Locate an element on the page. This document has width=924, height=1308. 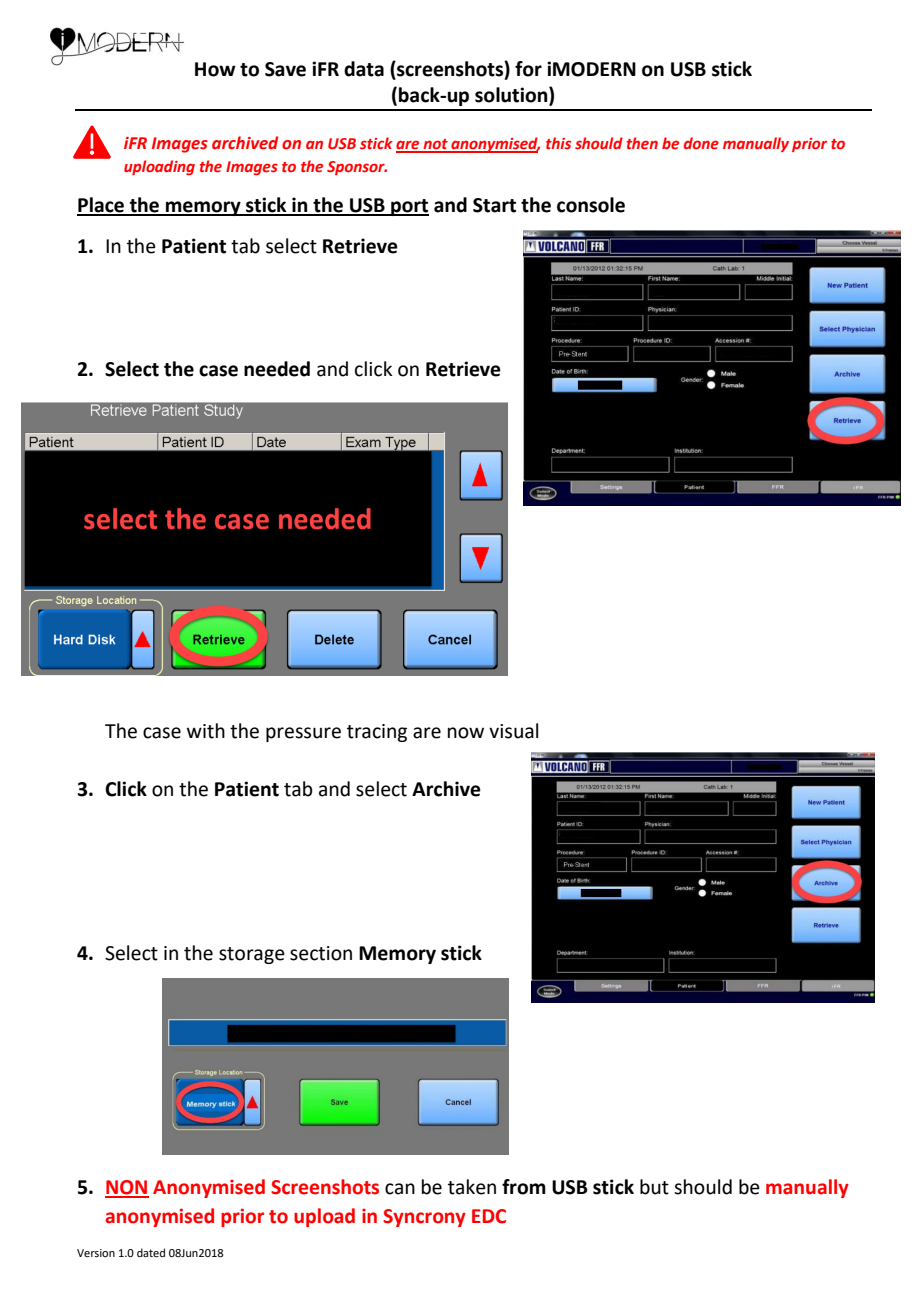
tracing is located at coordinates (377, 733).
